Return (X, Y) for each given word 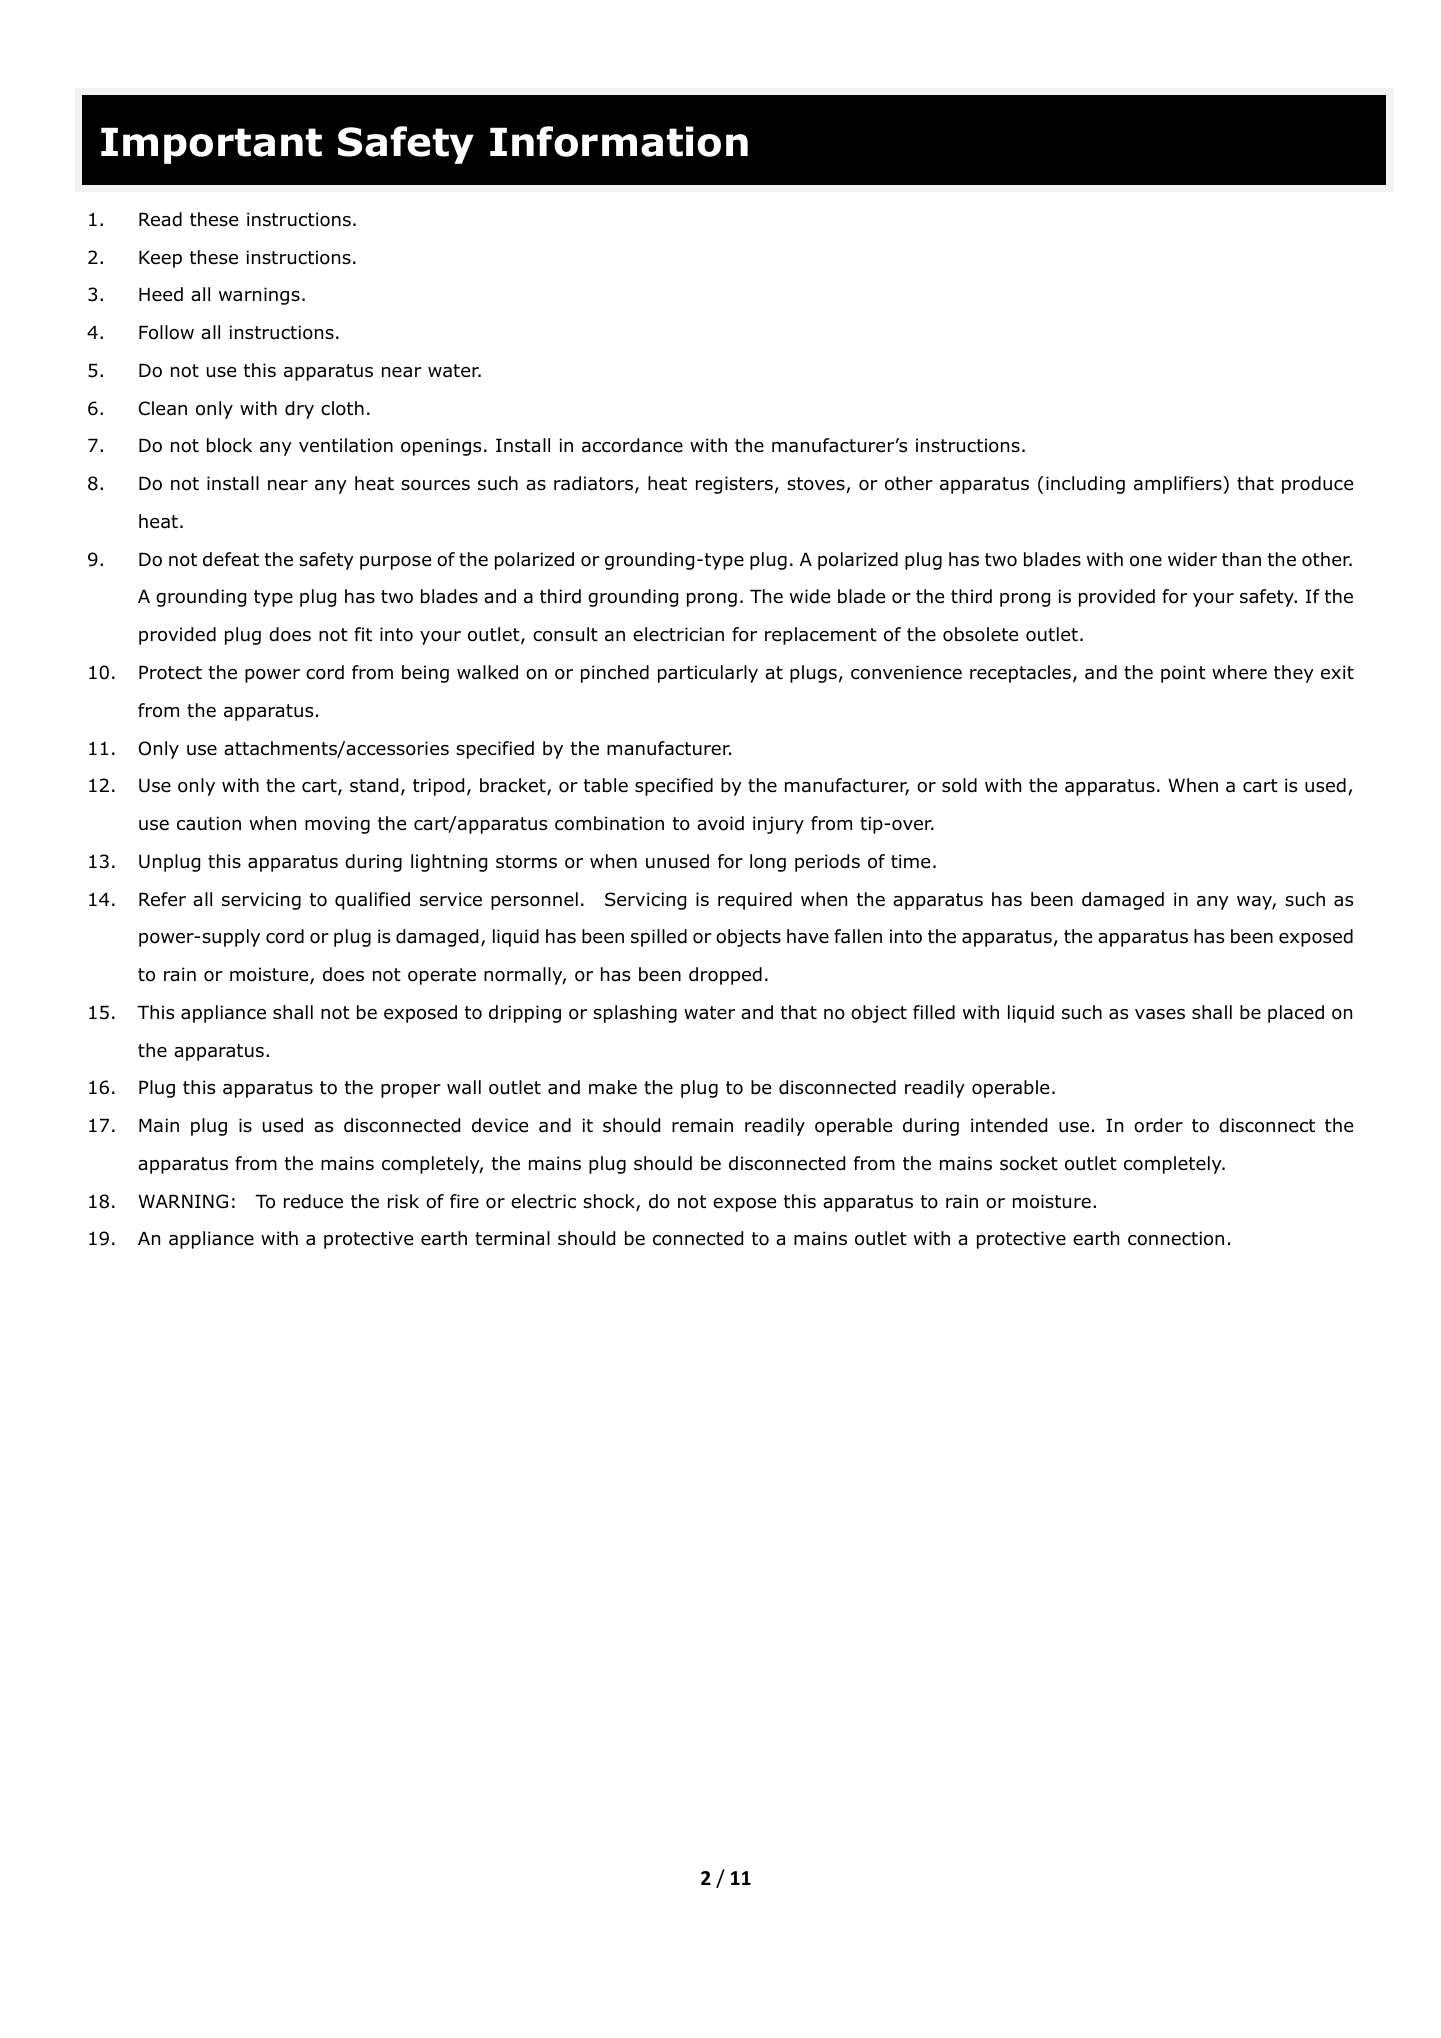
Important (211, 145)
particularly (708, 674)
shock (610, 1202)
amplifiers (1179, 485)
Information (619, 141)
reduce (313, 1201)
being (425, 674)
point (1183, 674)
